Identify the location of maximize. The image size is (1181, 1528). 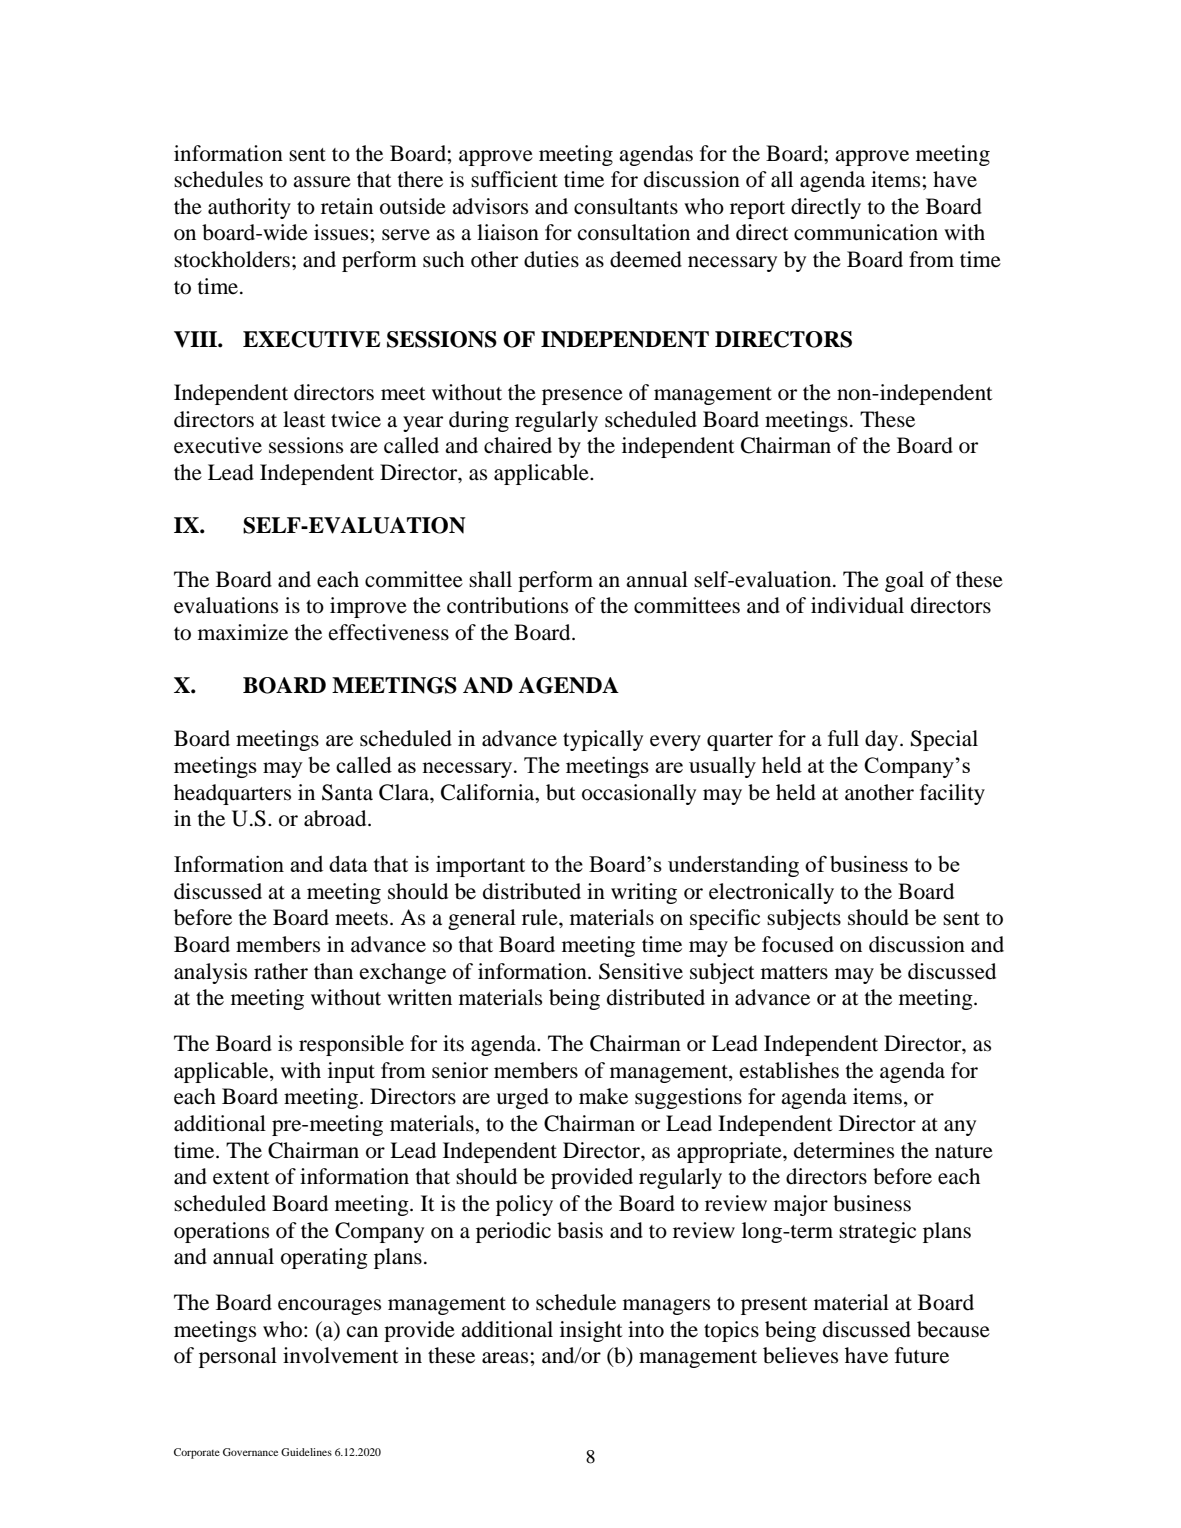
(243, 632).
